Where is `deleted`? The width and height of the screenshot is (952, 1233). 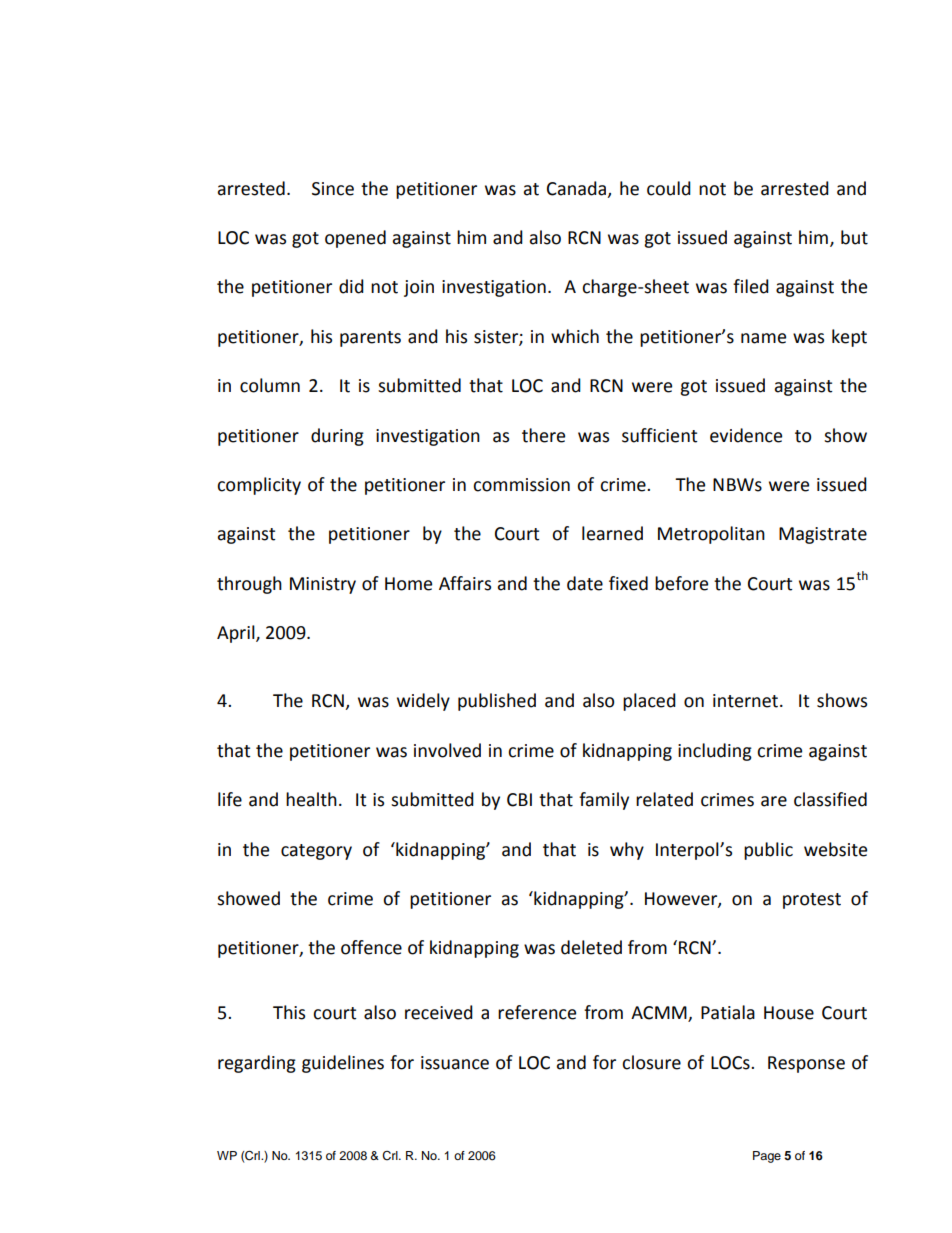 deleted is located at coordinates (591, 947).
